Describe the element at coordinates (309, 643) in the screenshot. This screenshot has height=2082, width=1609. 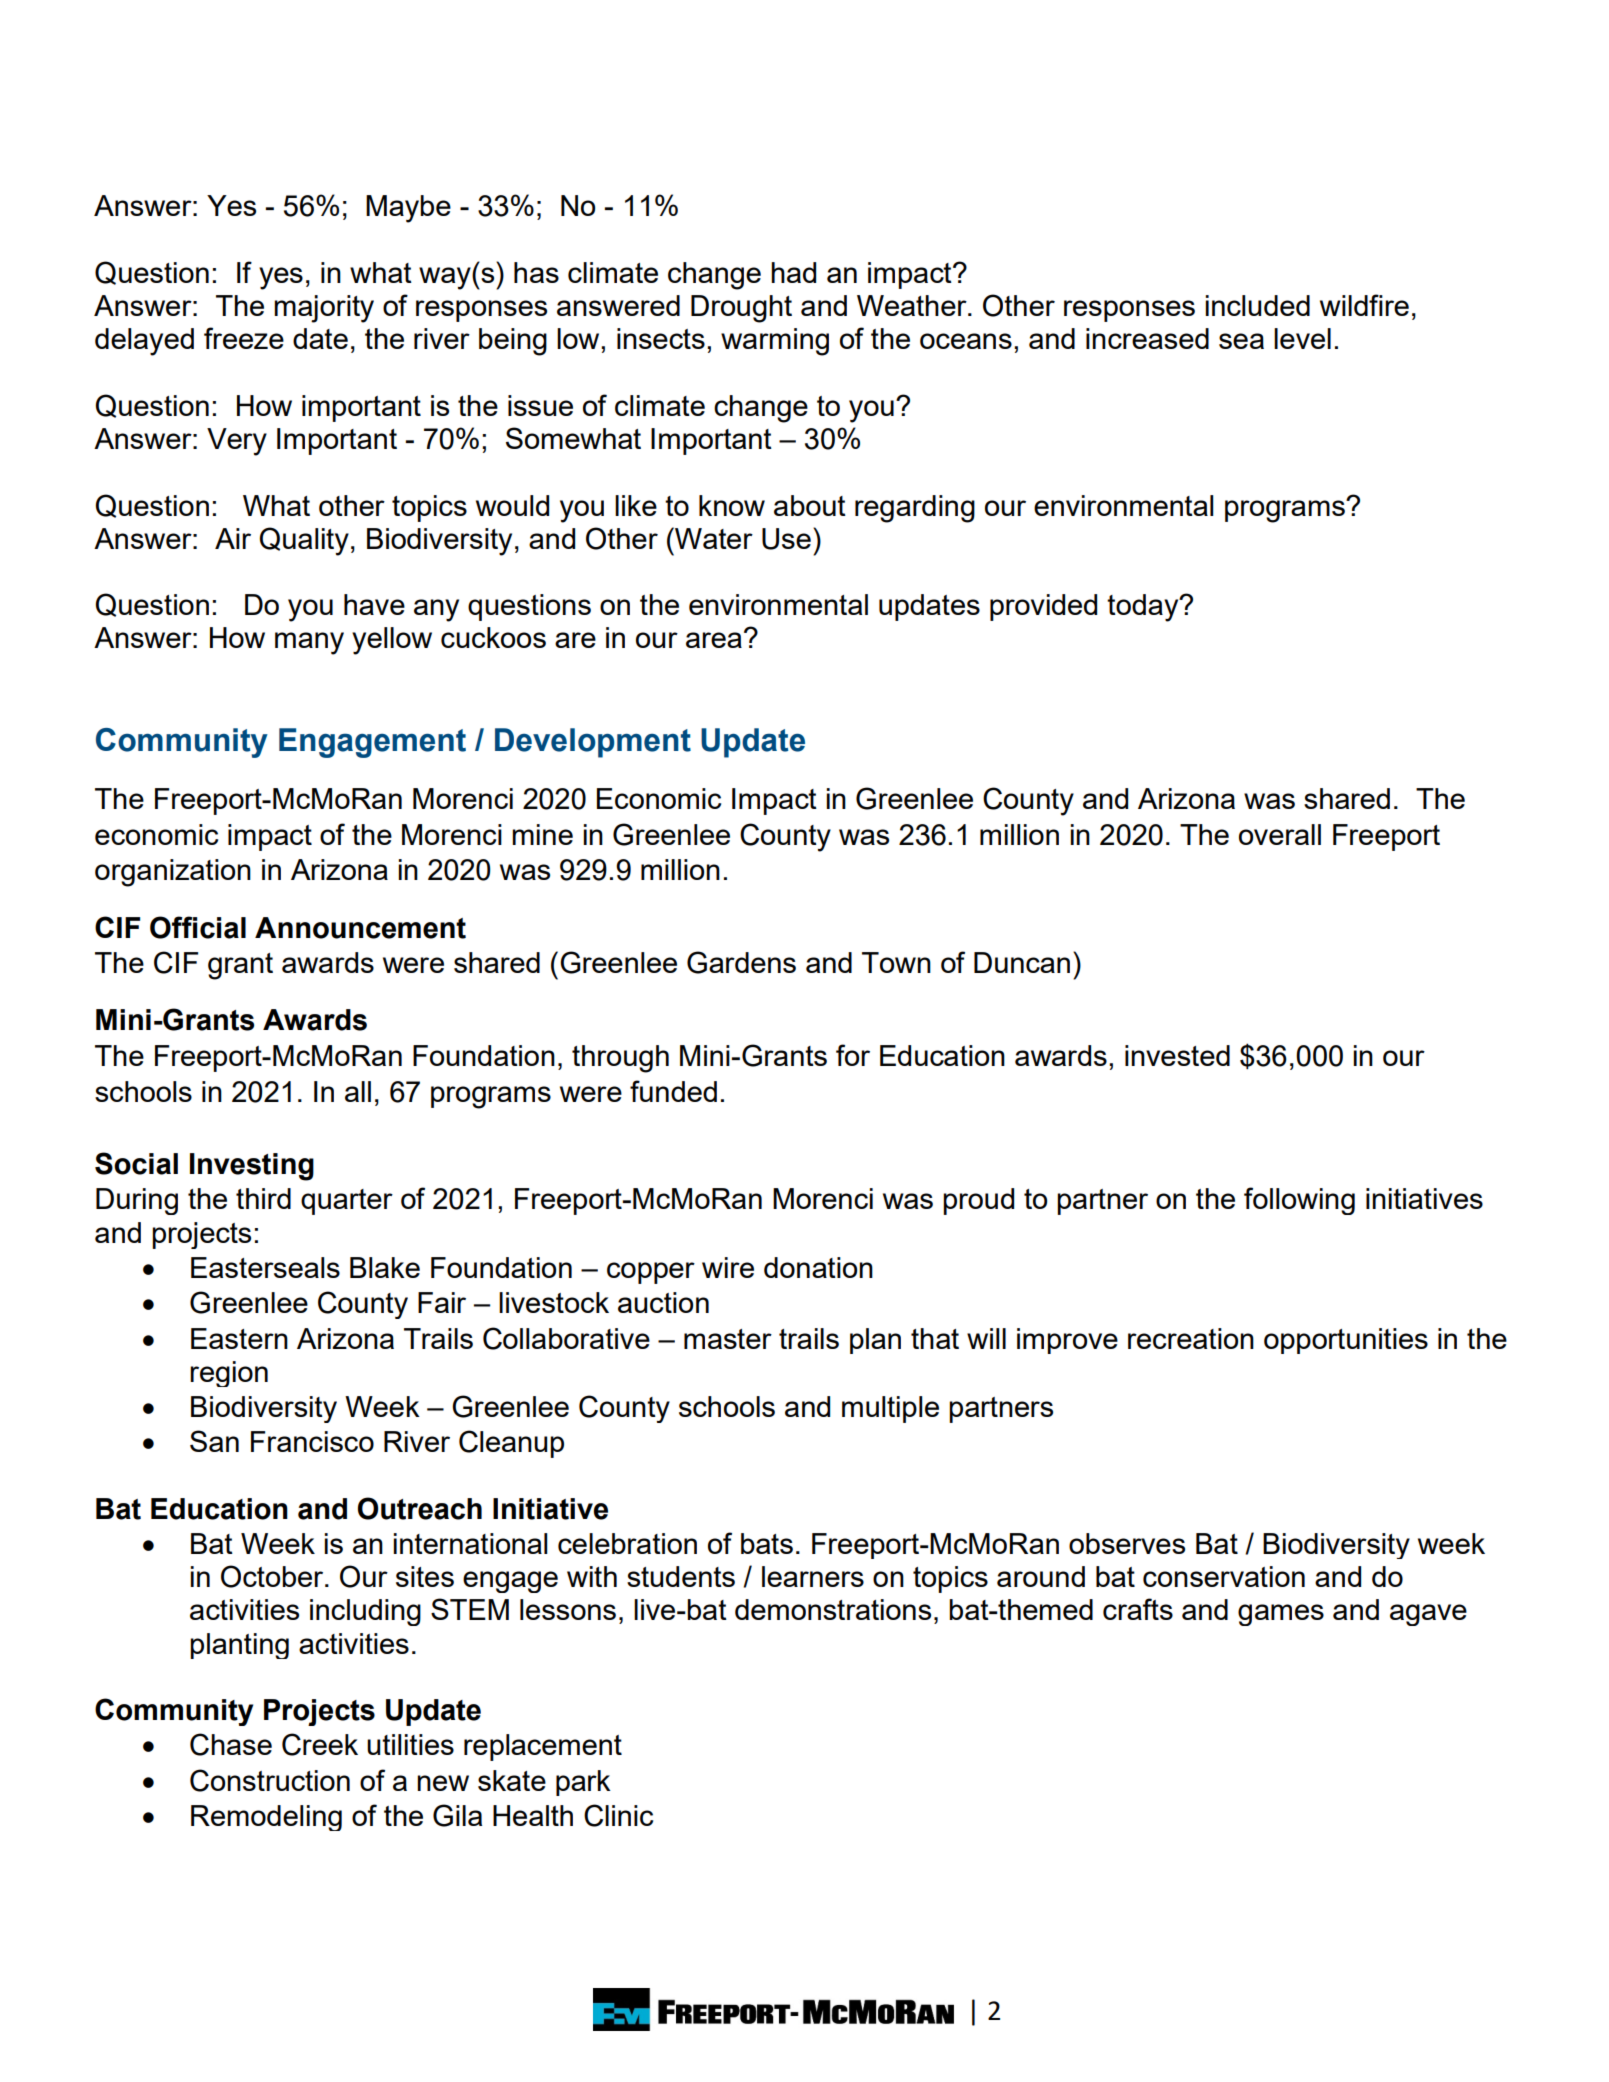
I see `many` at that location.
